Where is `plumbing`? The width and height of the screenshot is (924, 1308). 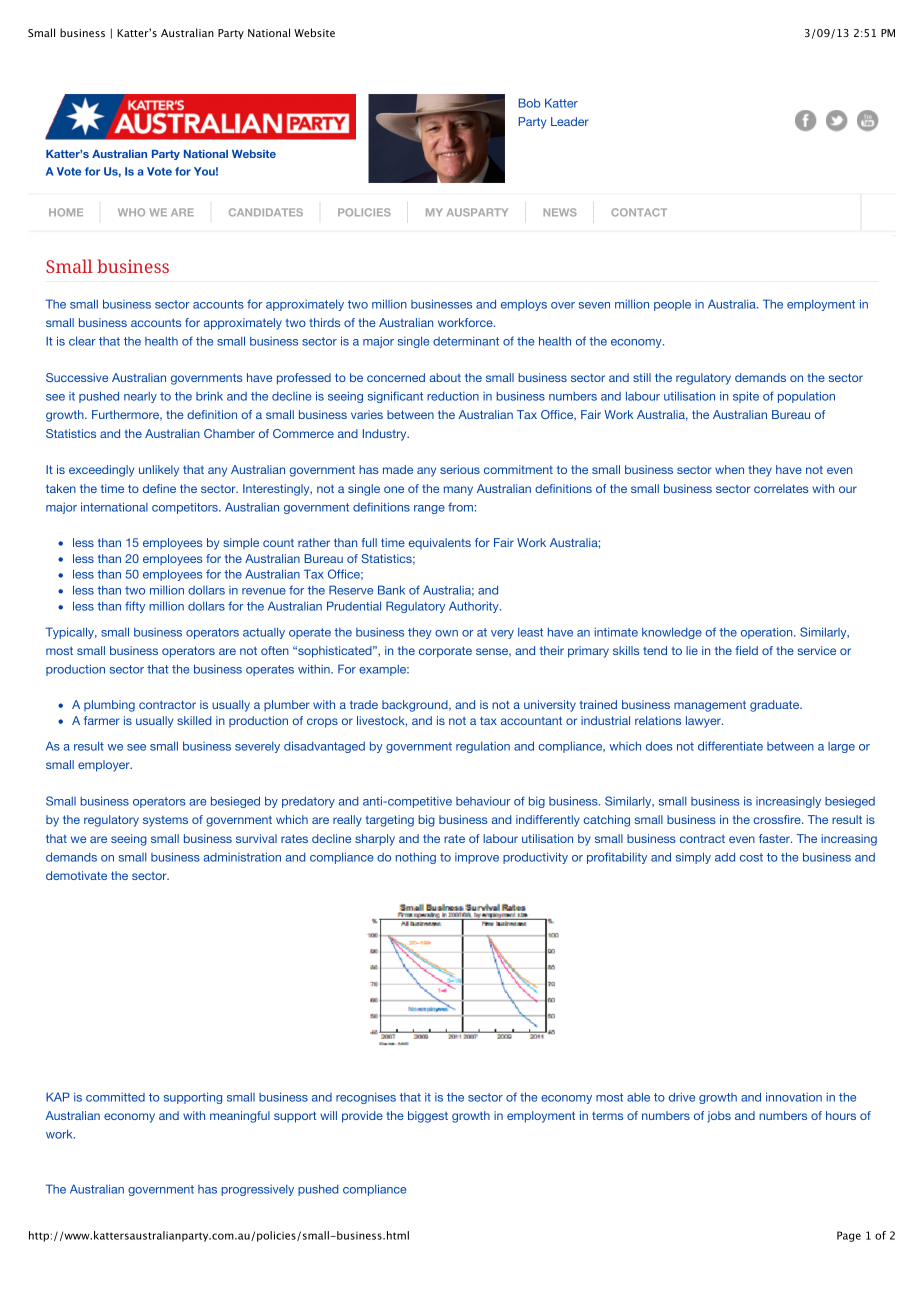 plumbing is located at coordinates (109, 706).
